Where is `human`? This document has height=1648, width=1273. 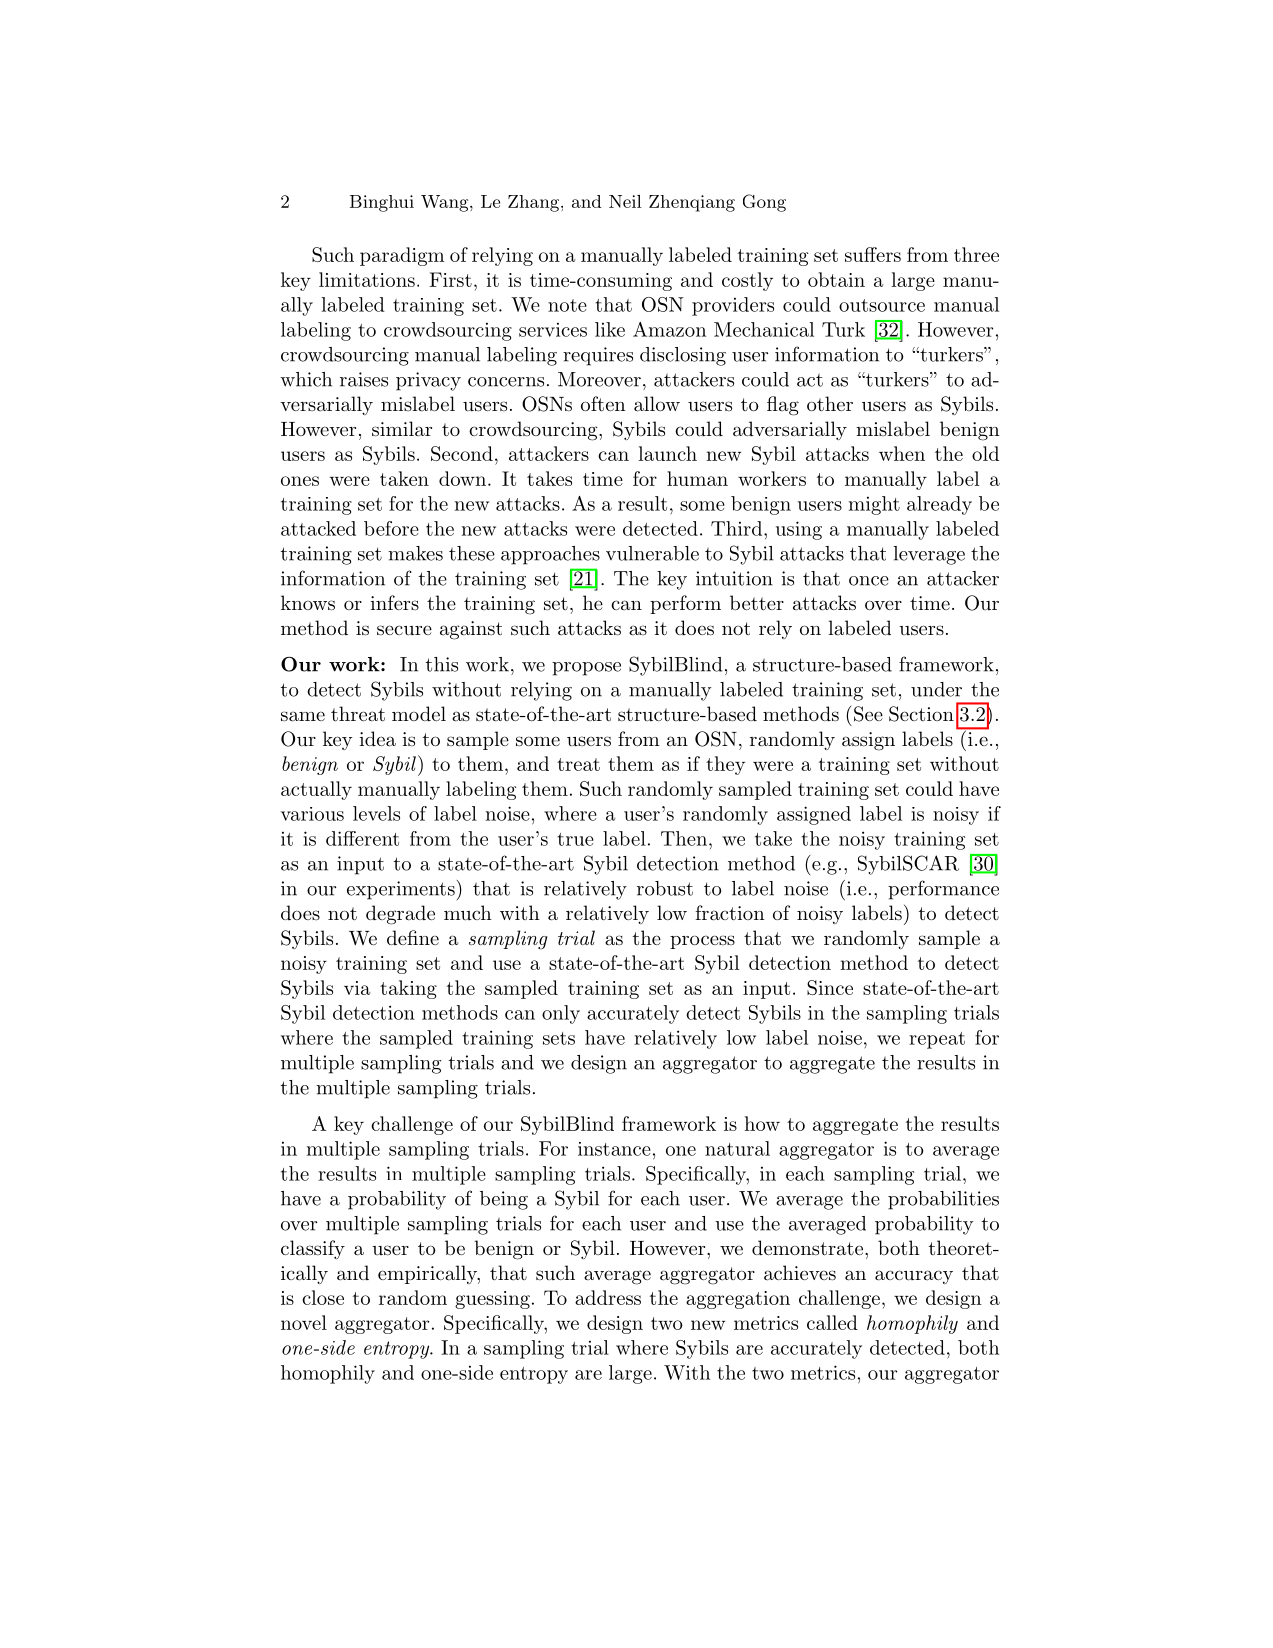 human is located at coordinates (697, 478).
